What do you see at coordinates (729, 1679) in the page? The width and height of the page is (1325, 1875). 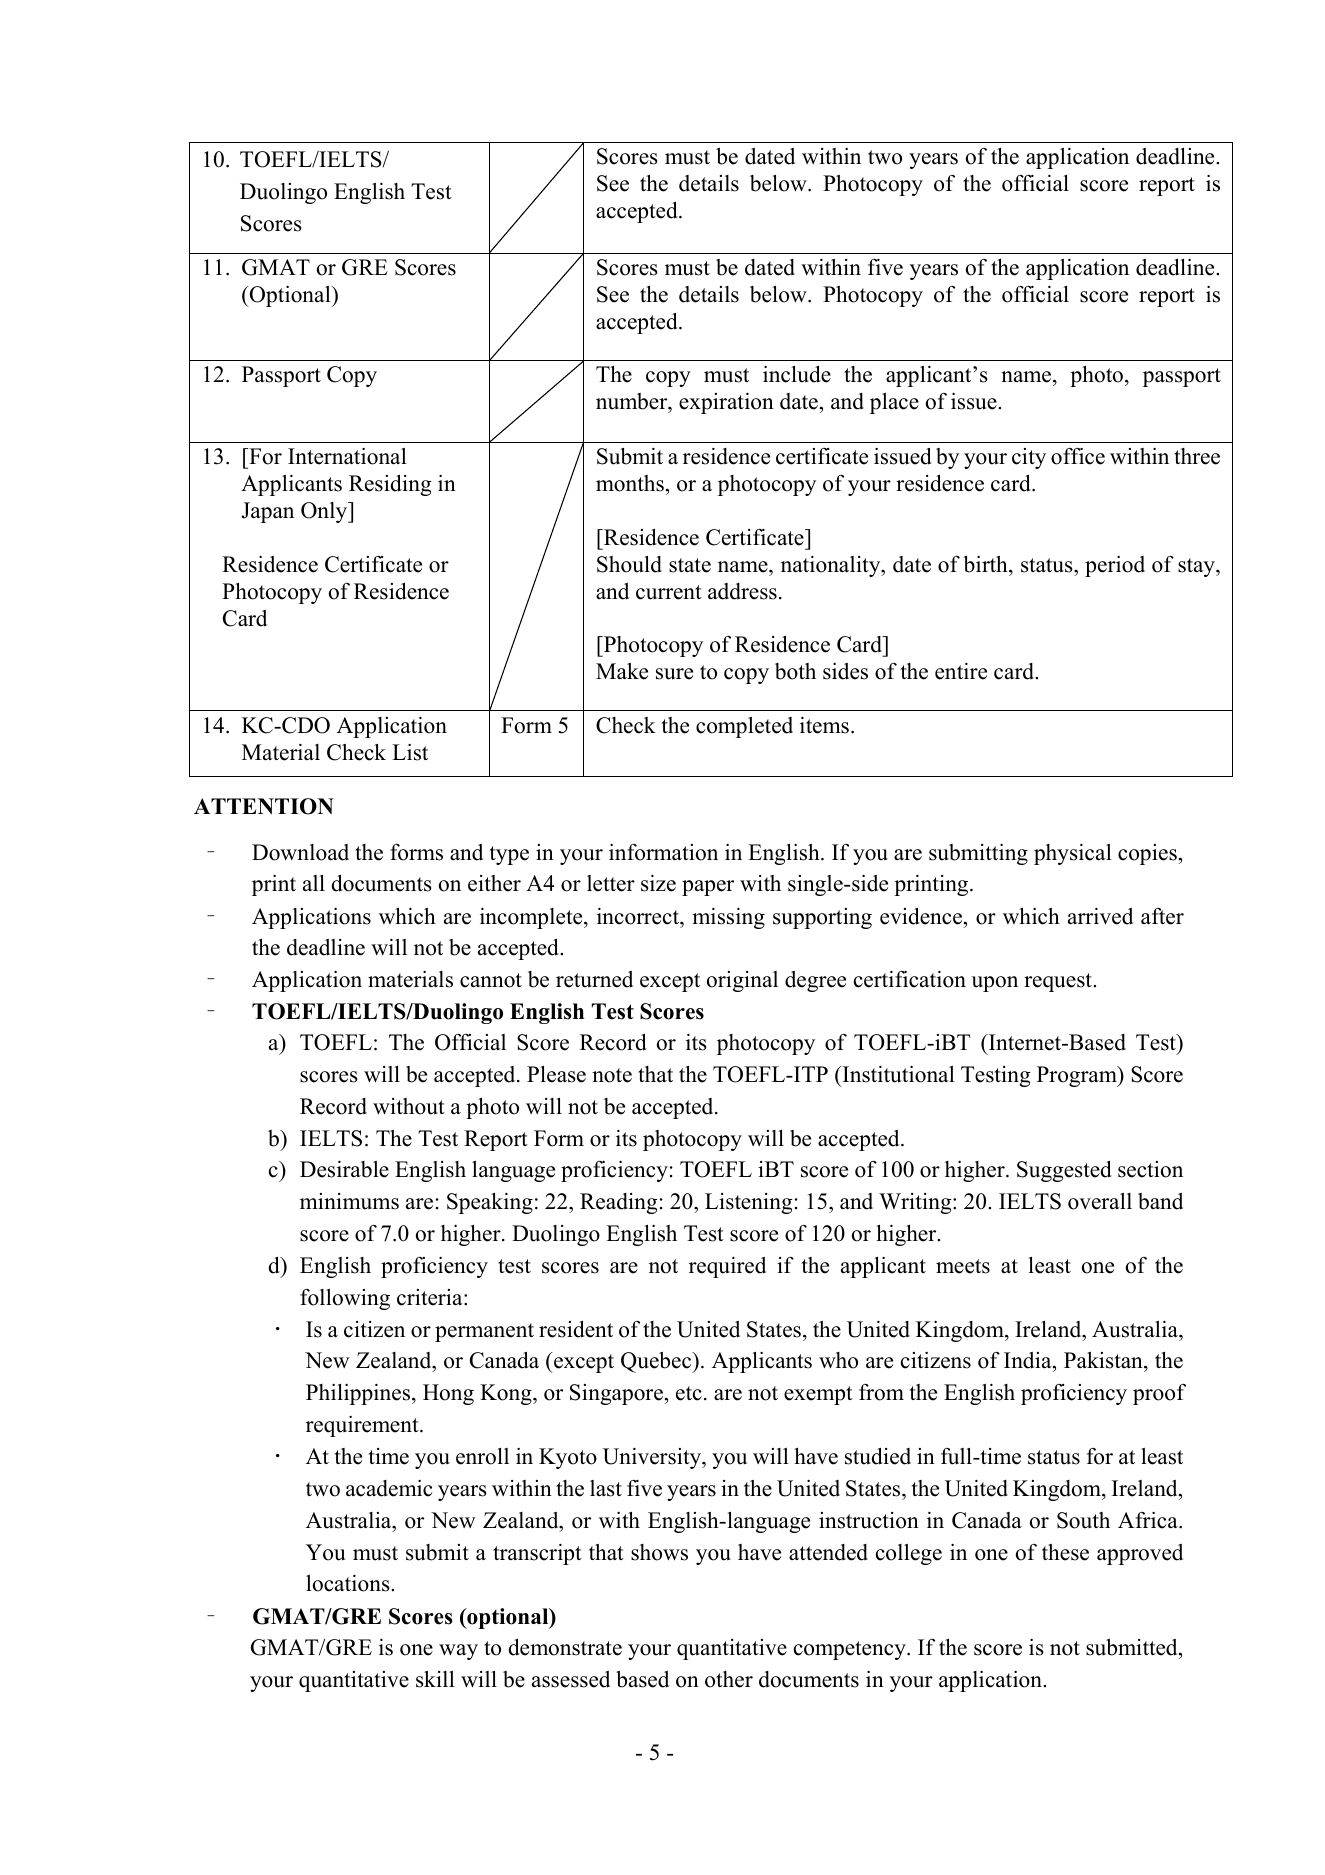 I see `other` at bounding box center [729, 1679].
